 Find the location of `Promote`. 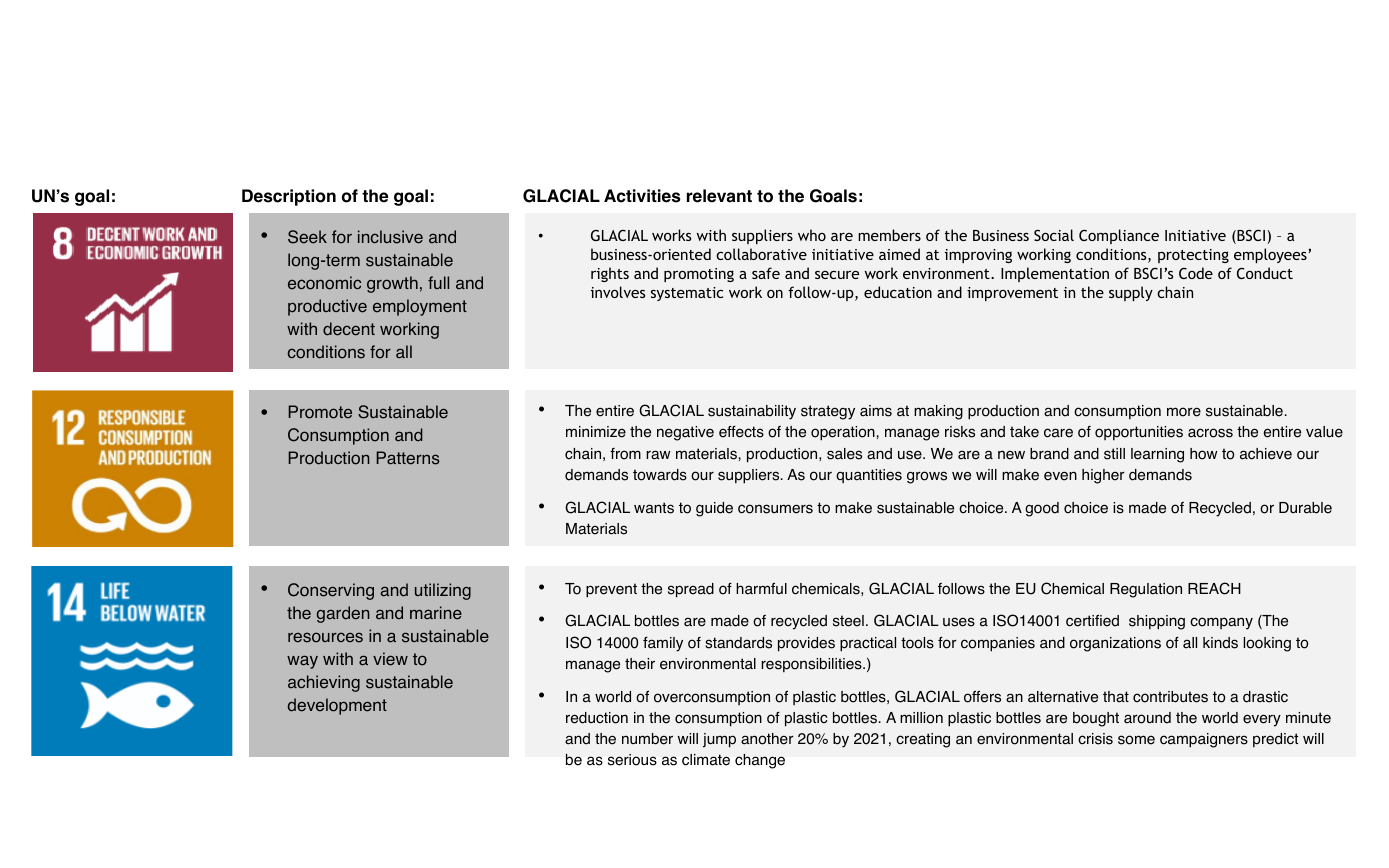

Promote is located at coordinates (320, 412).
